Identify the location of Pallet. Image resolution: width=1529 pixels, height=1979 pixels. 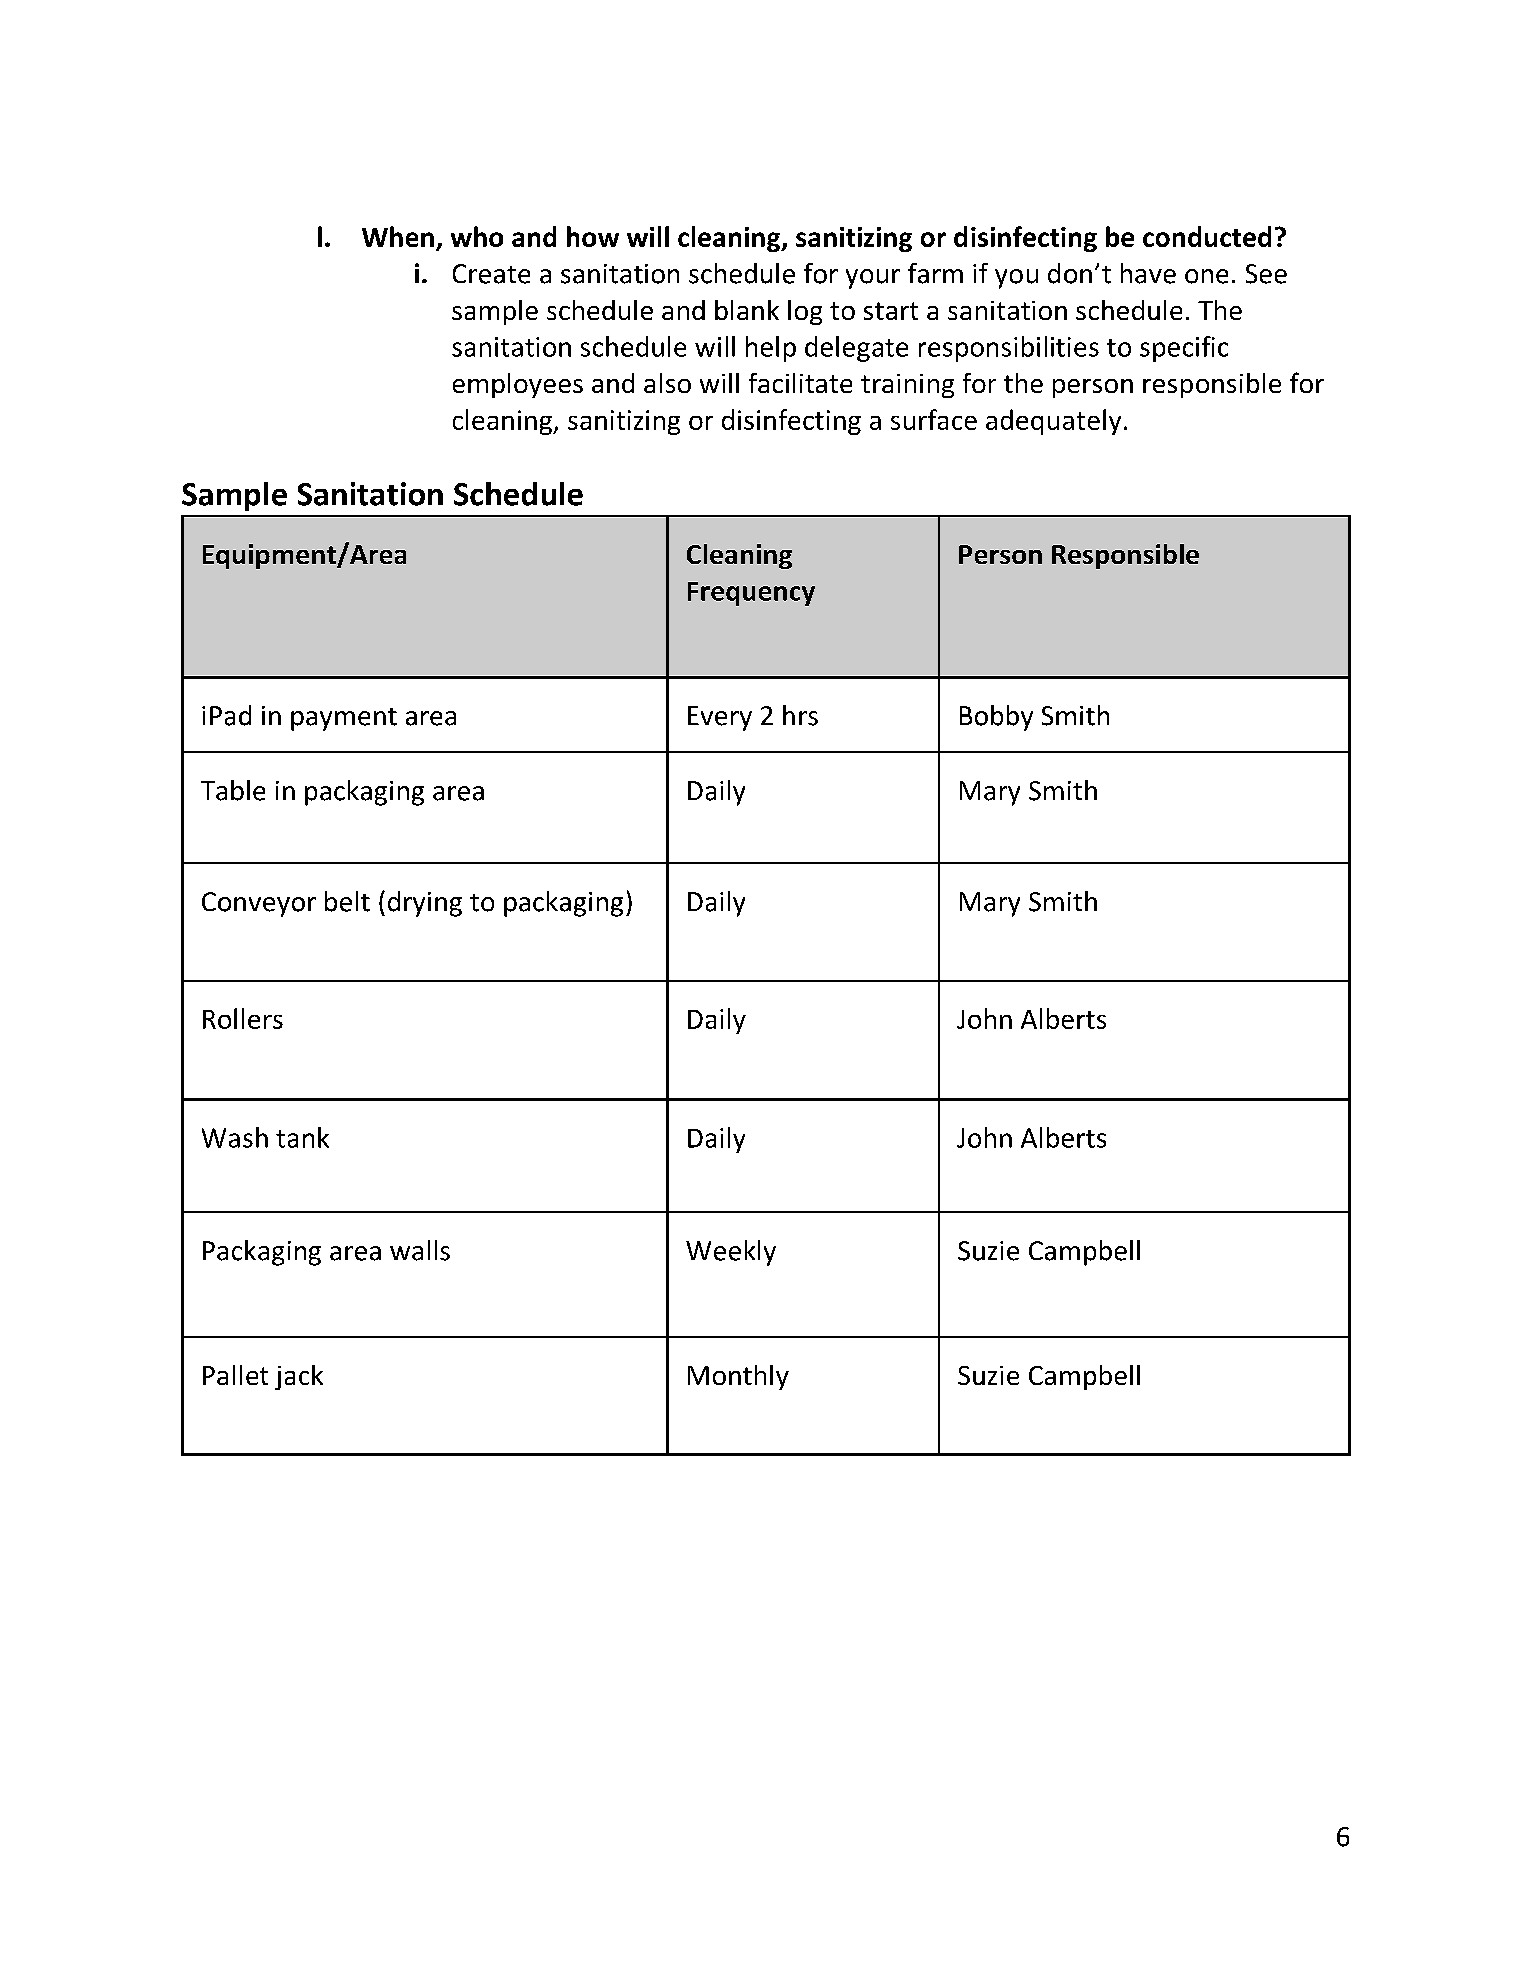
(235, 1375).
